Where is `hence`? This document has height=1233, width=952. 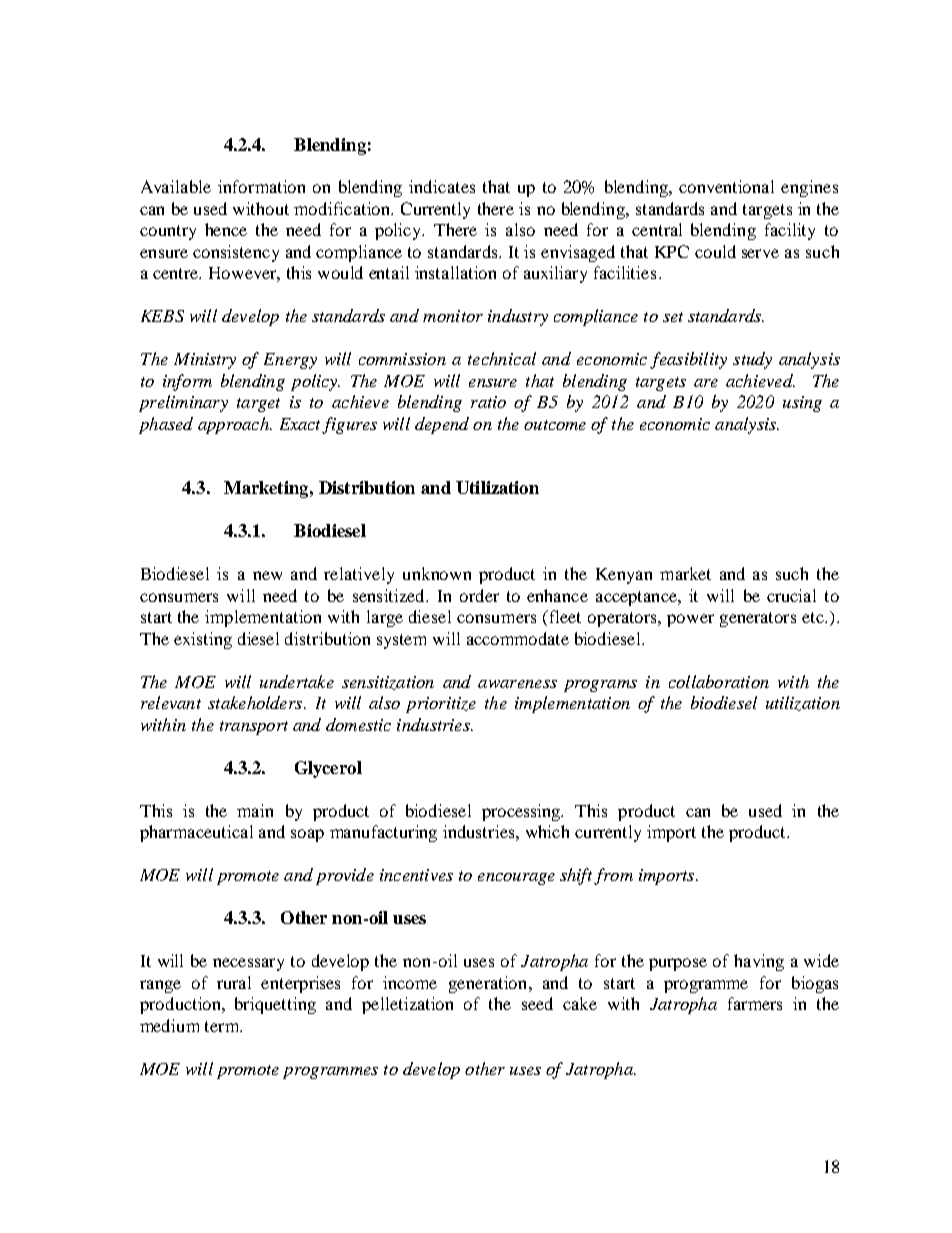
hence is located at coordinates (226, 229).
